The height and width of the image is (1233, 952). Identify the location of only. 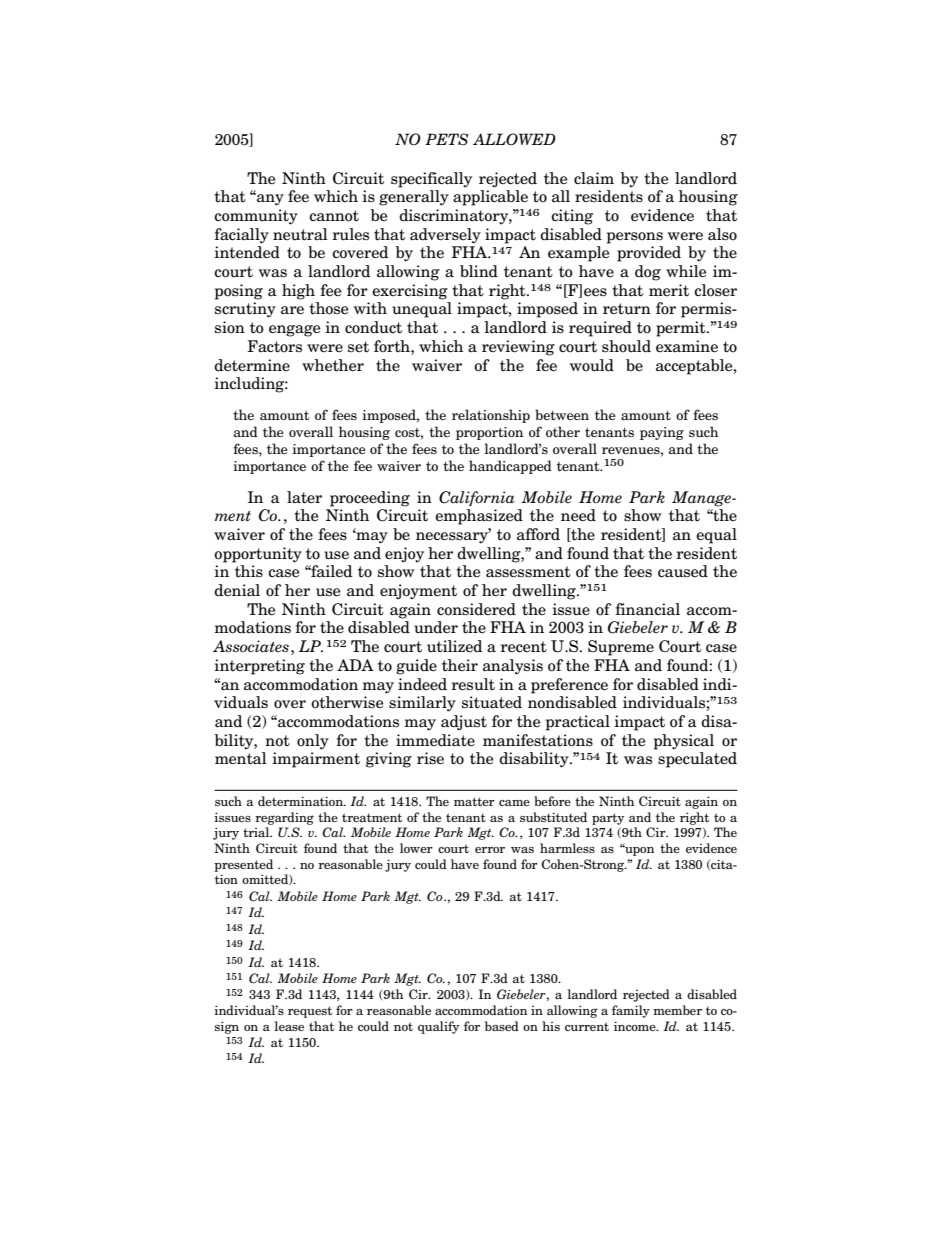
(313, 742).
